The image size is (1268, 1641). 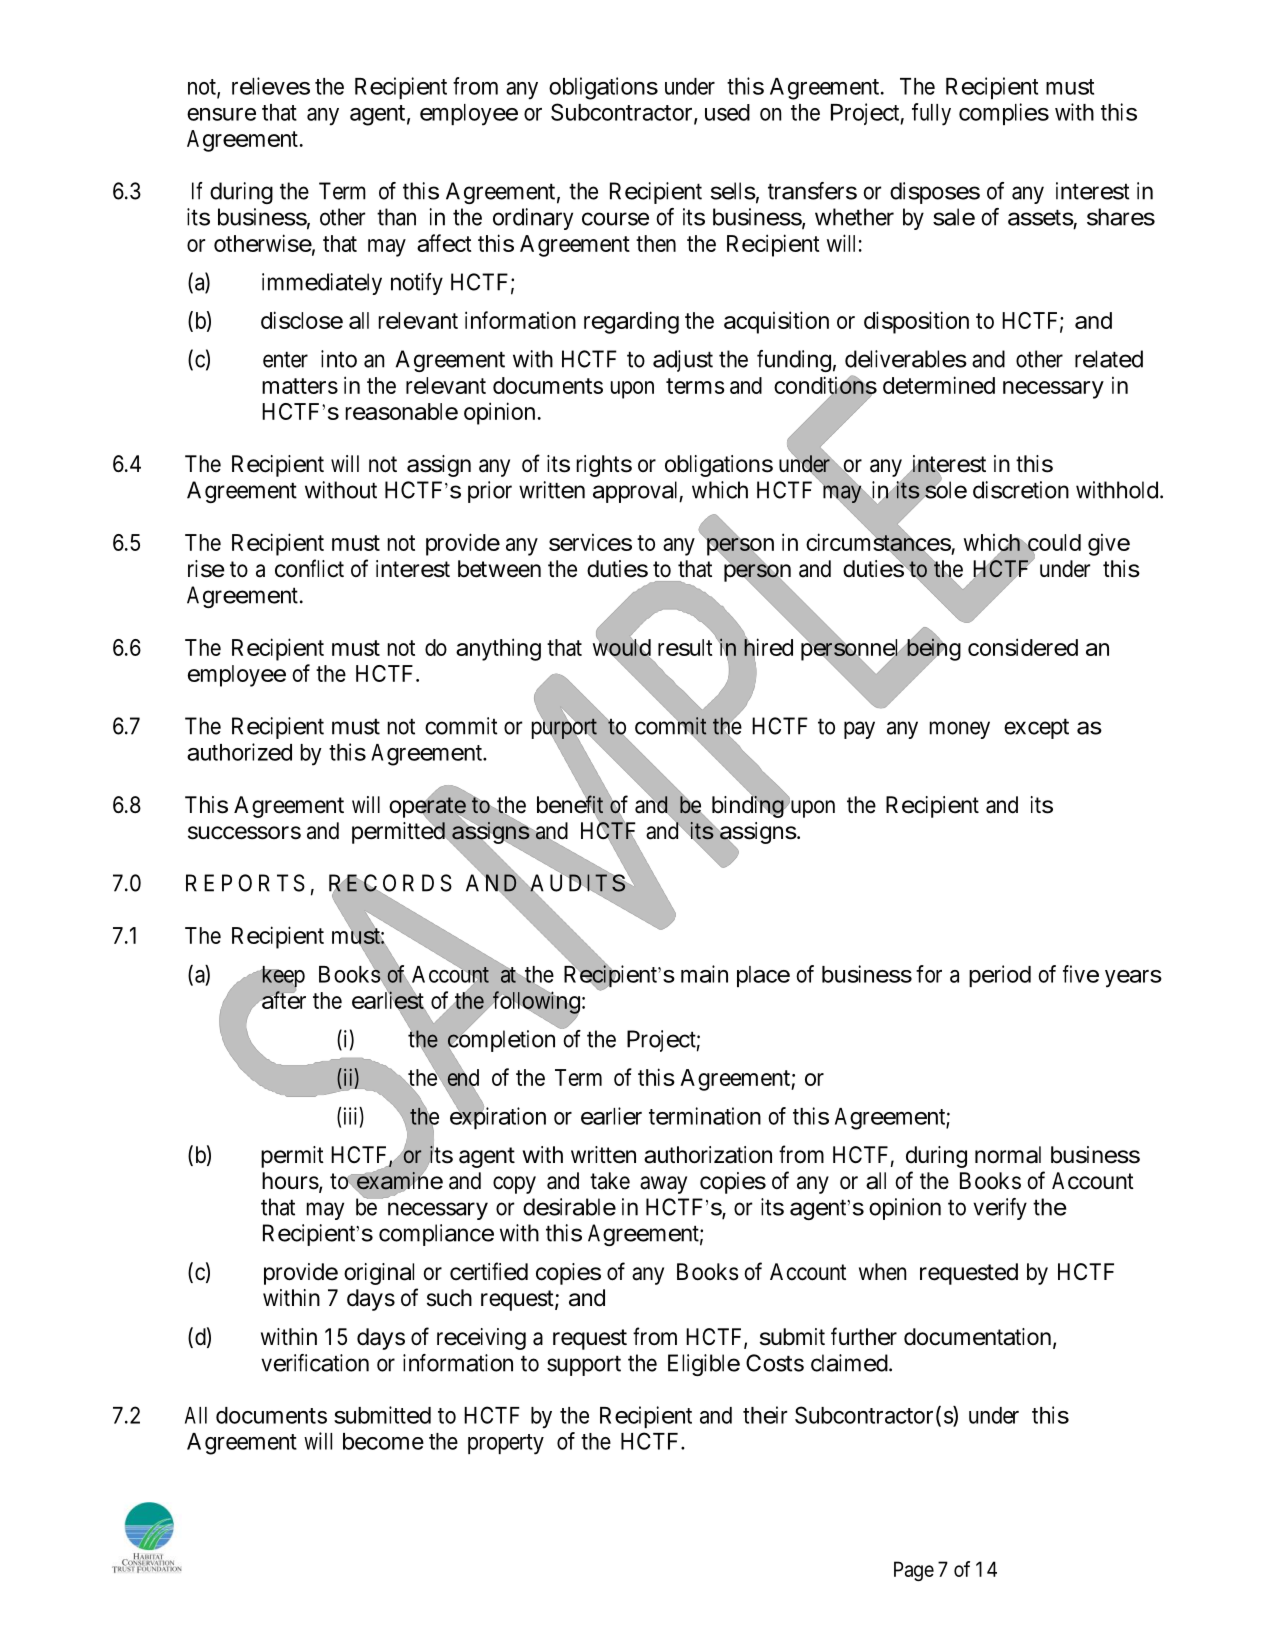 I want to click on hours, so click(x=290, y=1181).
